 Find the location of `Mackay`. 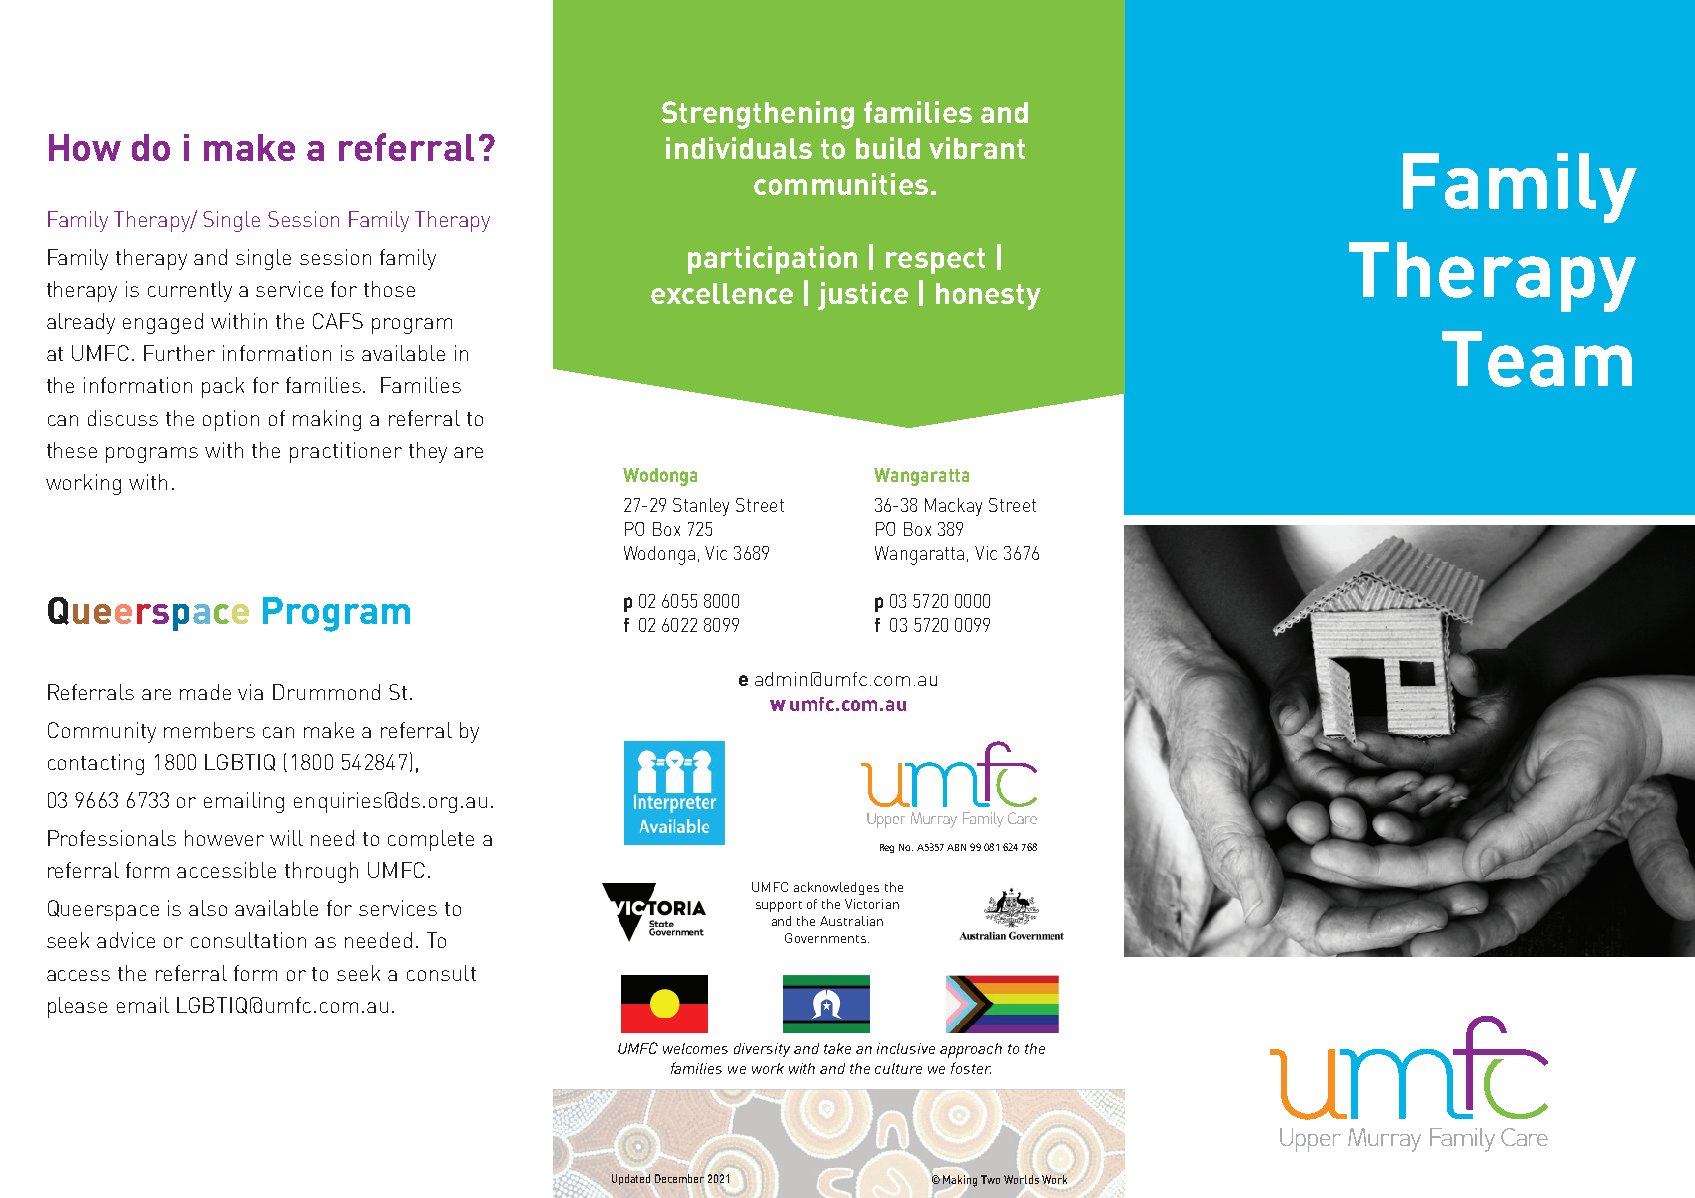

Mackay is located at coordinates (953, 507).
